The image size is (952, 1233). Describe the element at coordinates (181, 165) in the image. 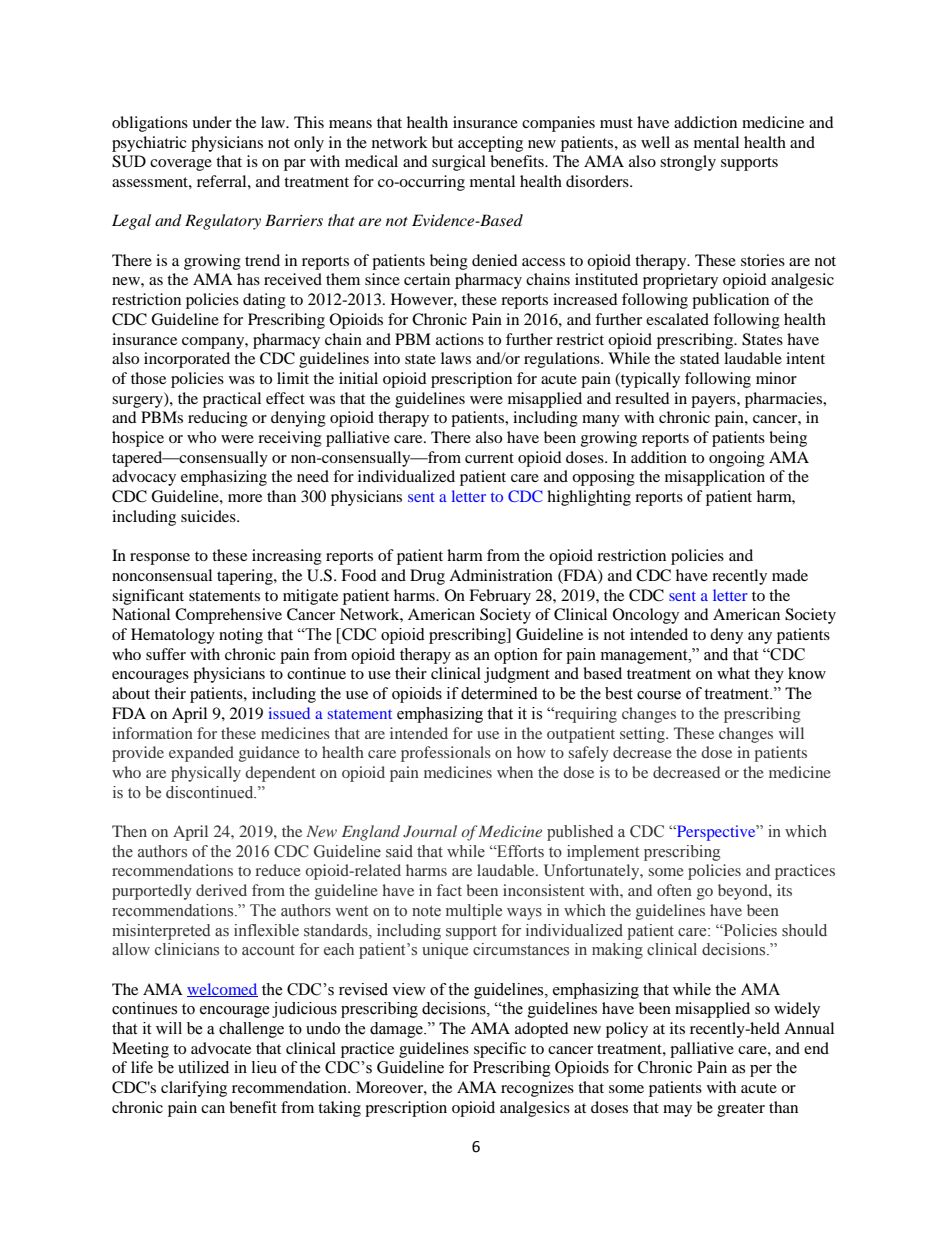

I see `coverage` at that location.
